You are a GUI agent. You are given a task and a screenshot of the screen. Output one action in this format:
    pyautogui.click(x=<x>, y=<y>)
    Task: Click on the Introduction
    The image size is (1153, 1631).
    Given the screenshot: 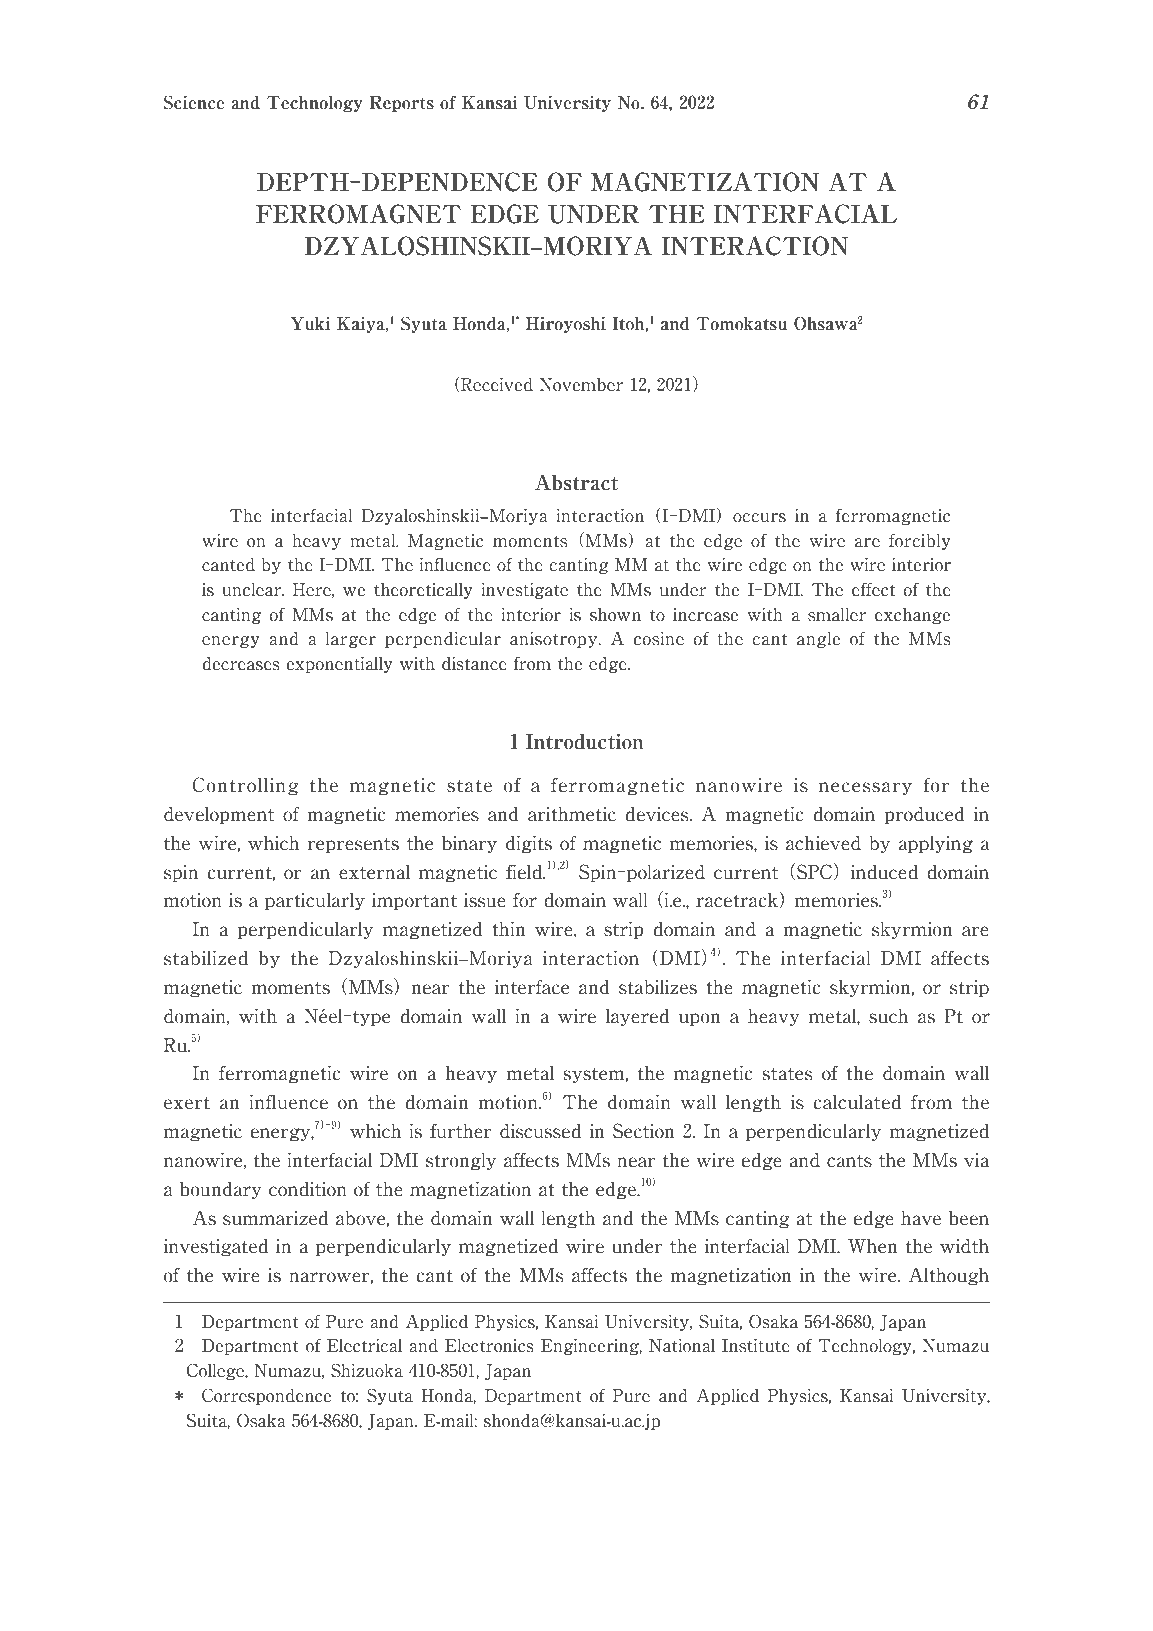 What is the action you would take?
    pyautogui.click(x=584, y=741)
